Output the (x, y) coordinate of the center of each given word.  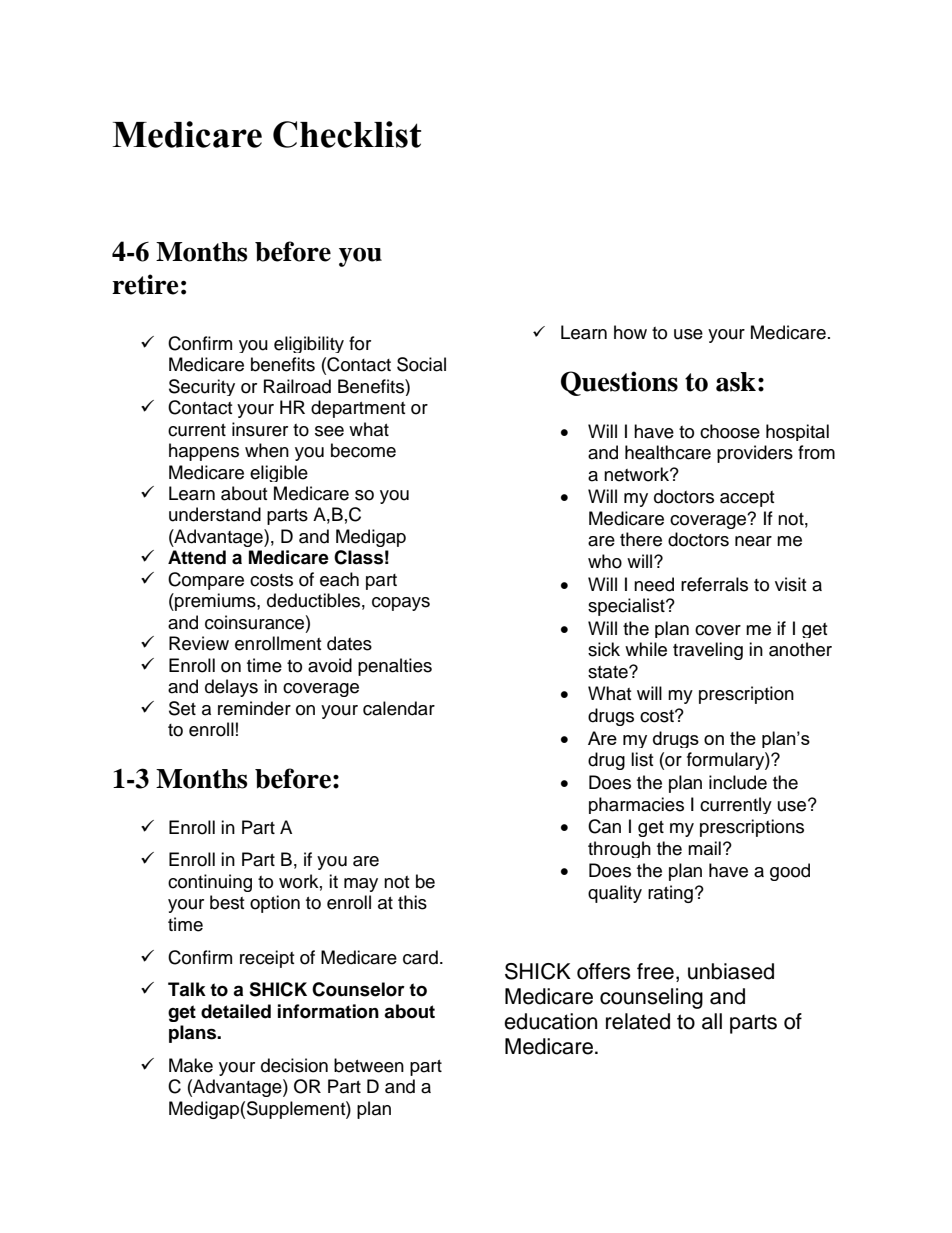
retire (145, 284)
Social (421, 364)
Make (191, 1065)
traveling (708, 651)
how (630, 332)
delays (231, 688)
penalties (395, 667)
